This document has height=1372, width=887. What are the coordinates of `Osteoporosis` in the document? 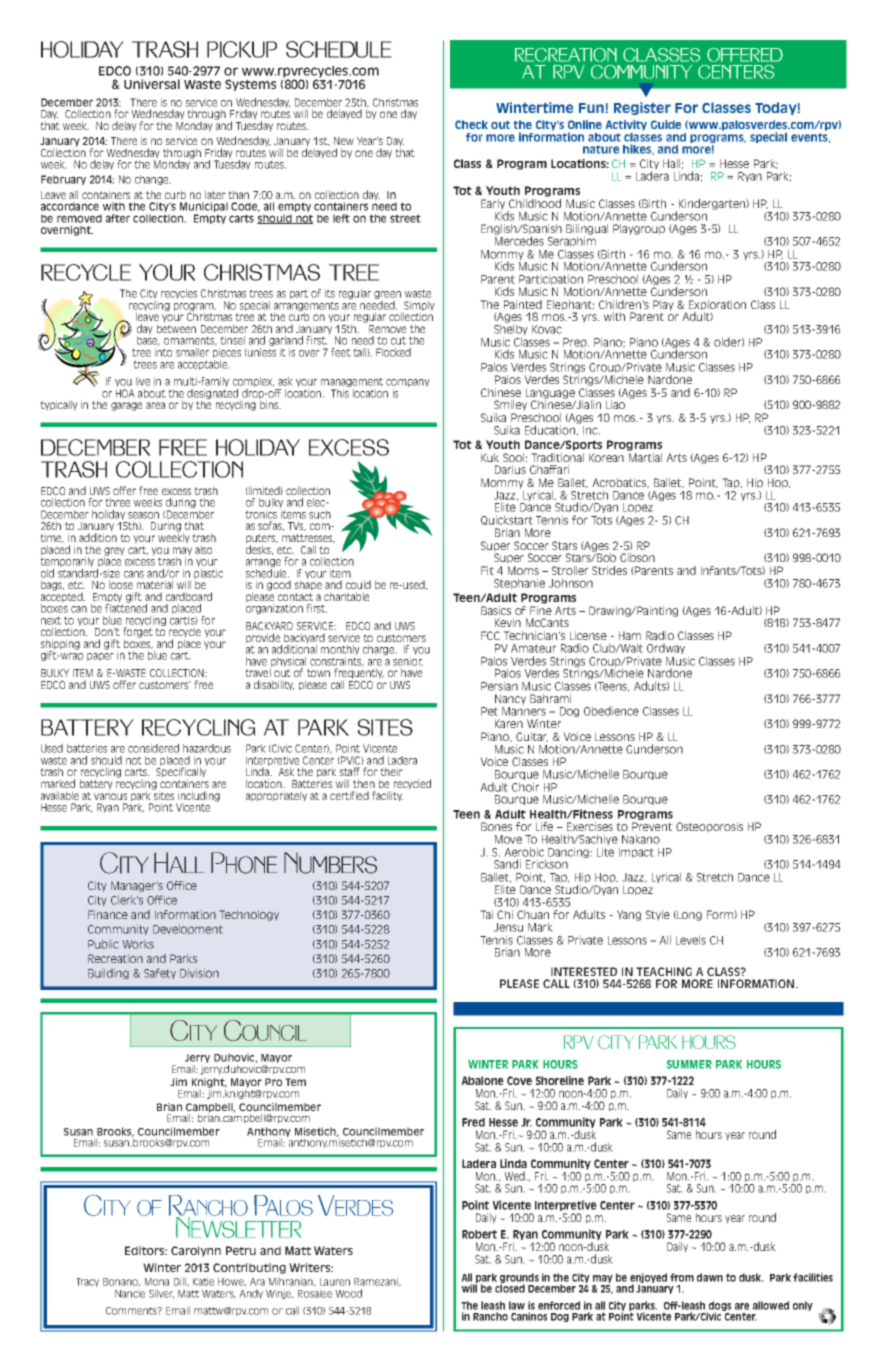 It's located at (709, 827).
